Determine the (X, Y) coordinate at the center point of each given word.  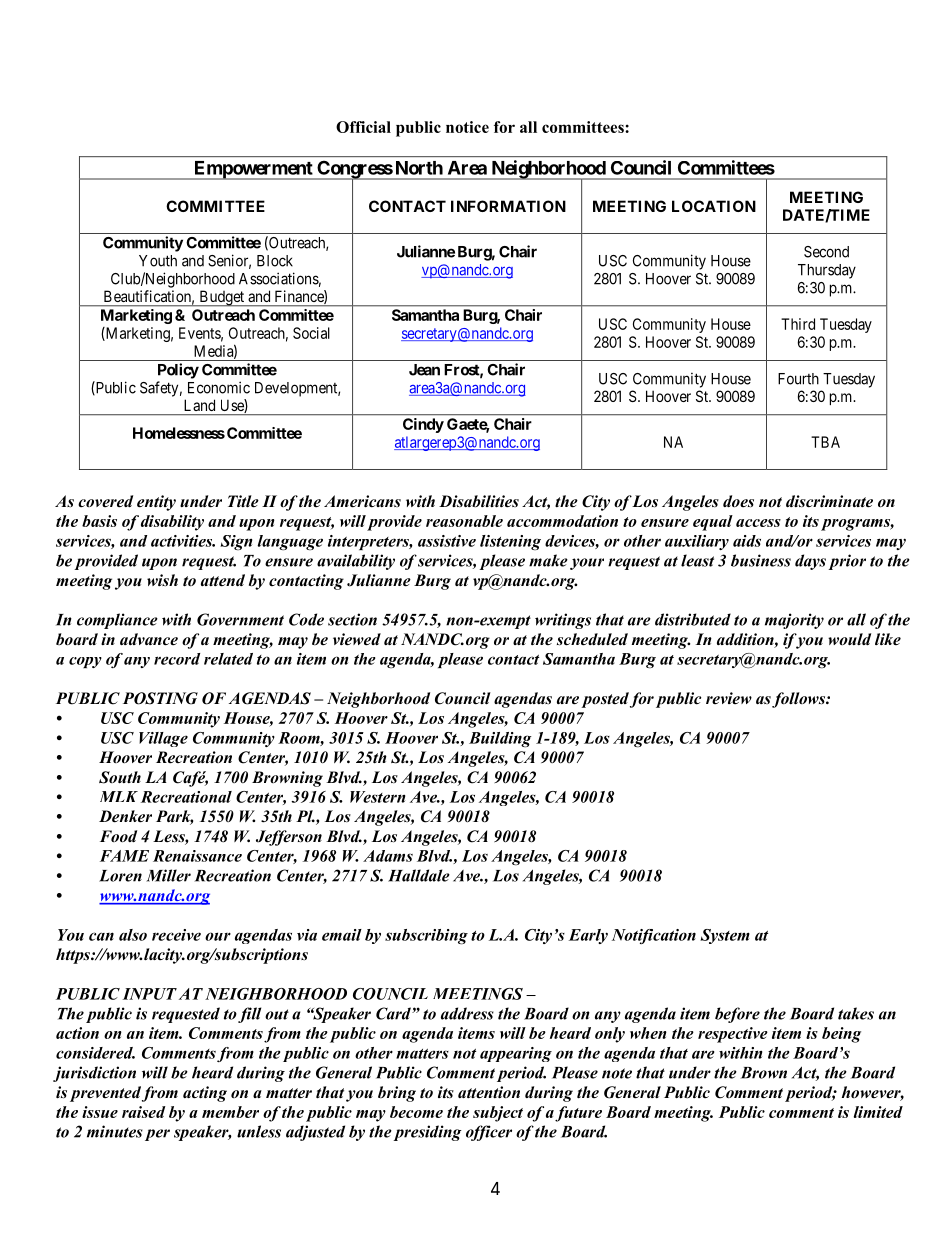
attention (489, 1092)
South (120, 777)
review (729, 698)
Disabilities (479, 501)
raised (144, 1112)
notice (467, 127)
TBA (825, 442)
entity (156, 503)
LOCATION (714, 206)
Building (500, 739)
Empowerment (253, 170)
